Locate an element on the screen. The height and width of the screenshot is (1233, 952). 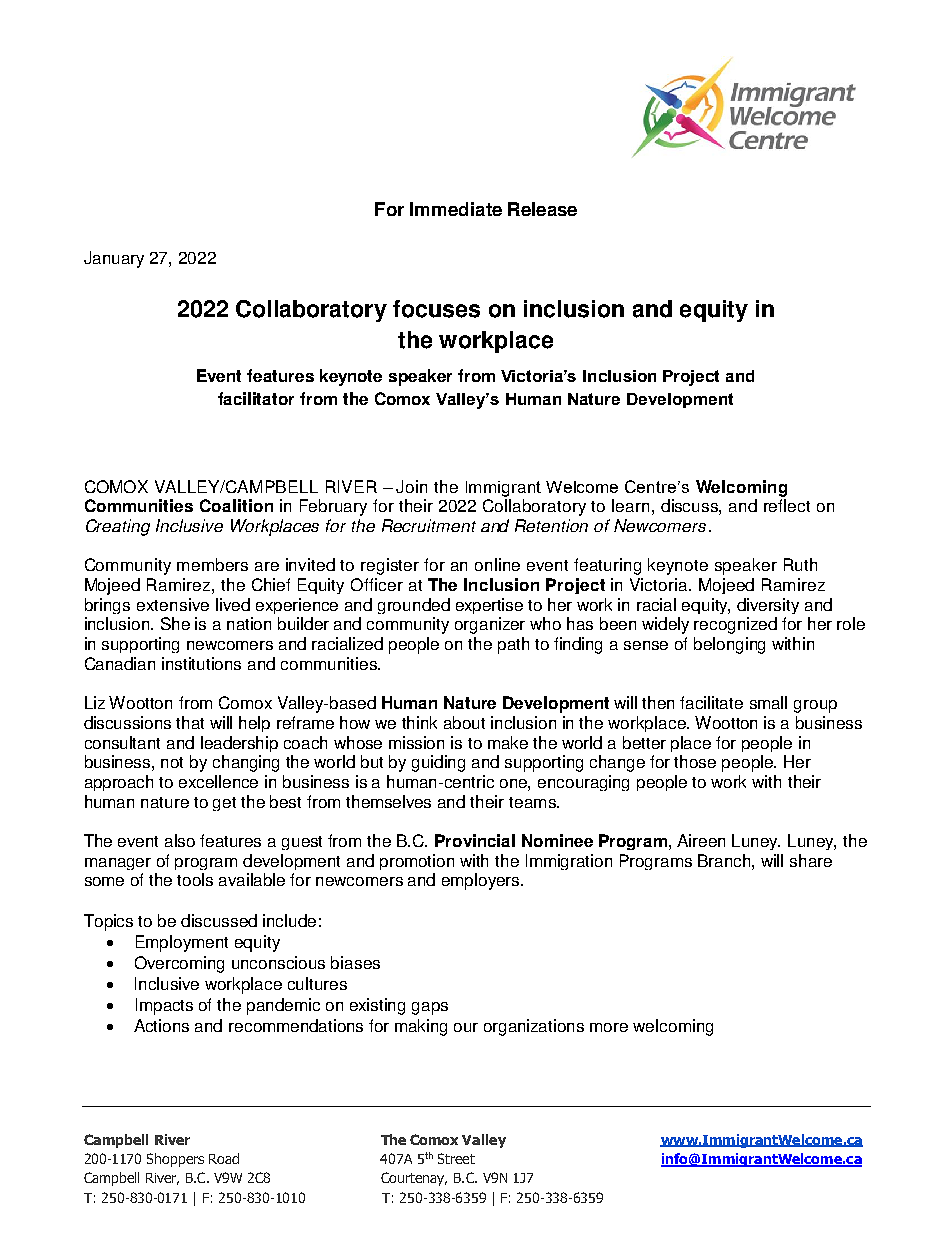
employers is located at coordinates (482, 881).
